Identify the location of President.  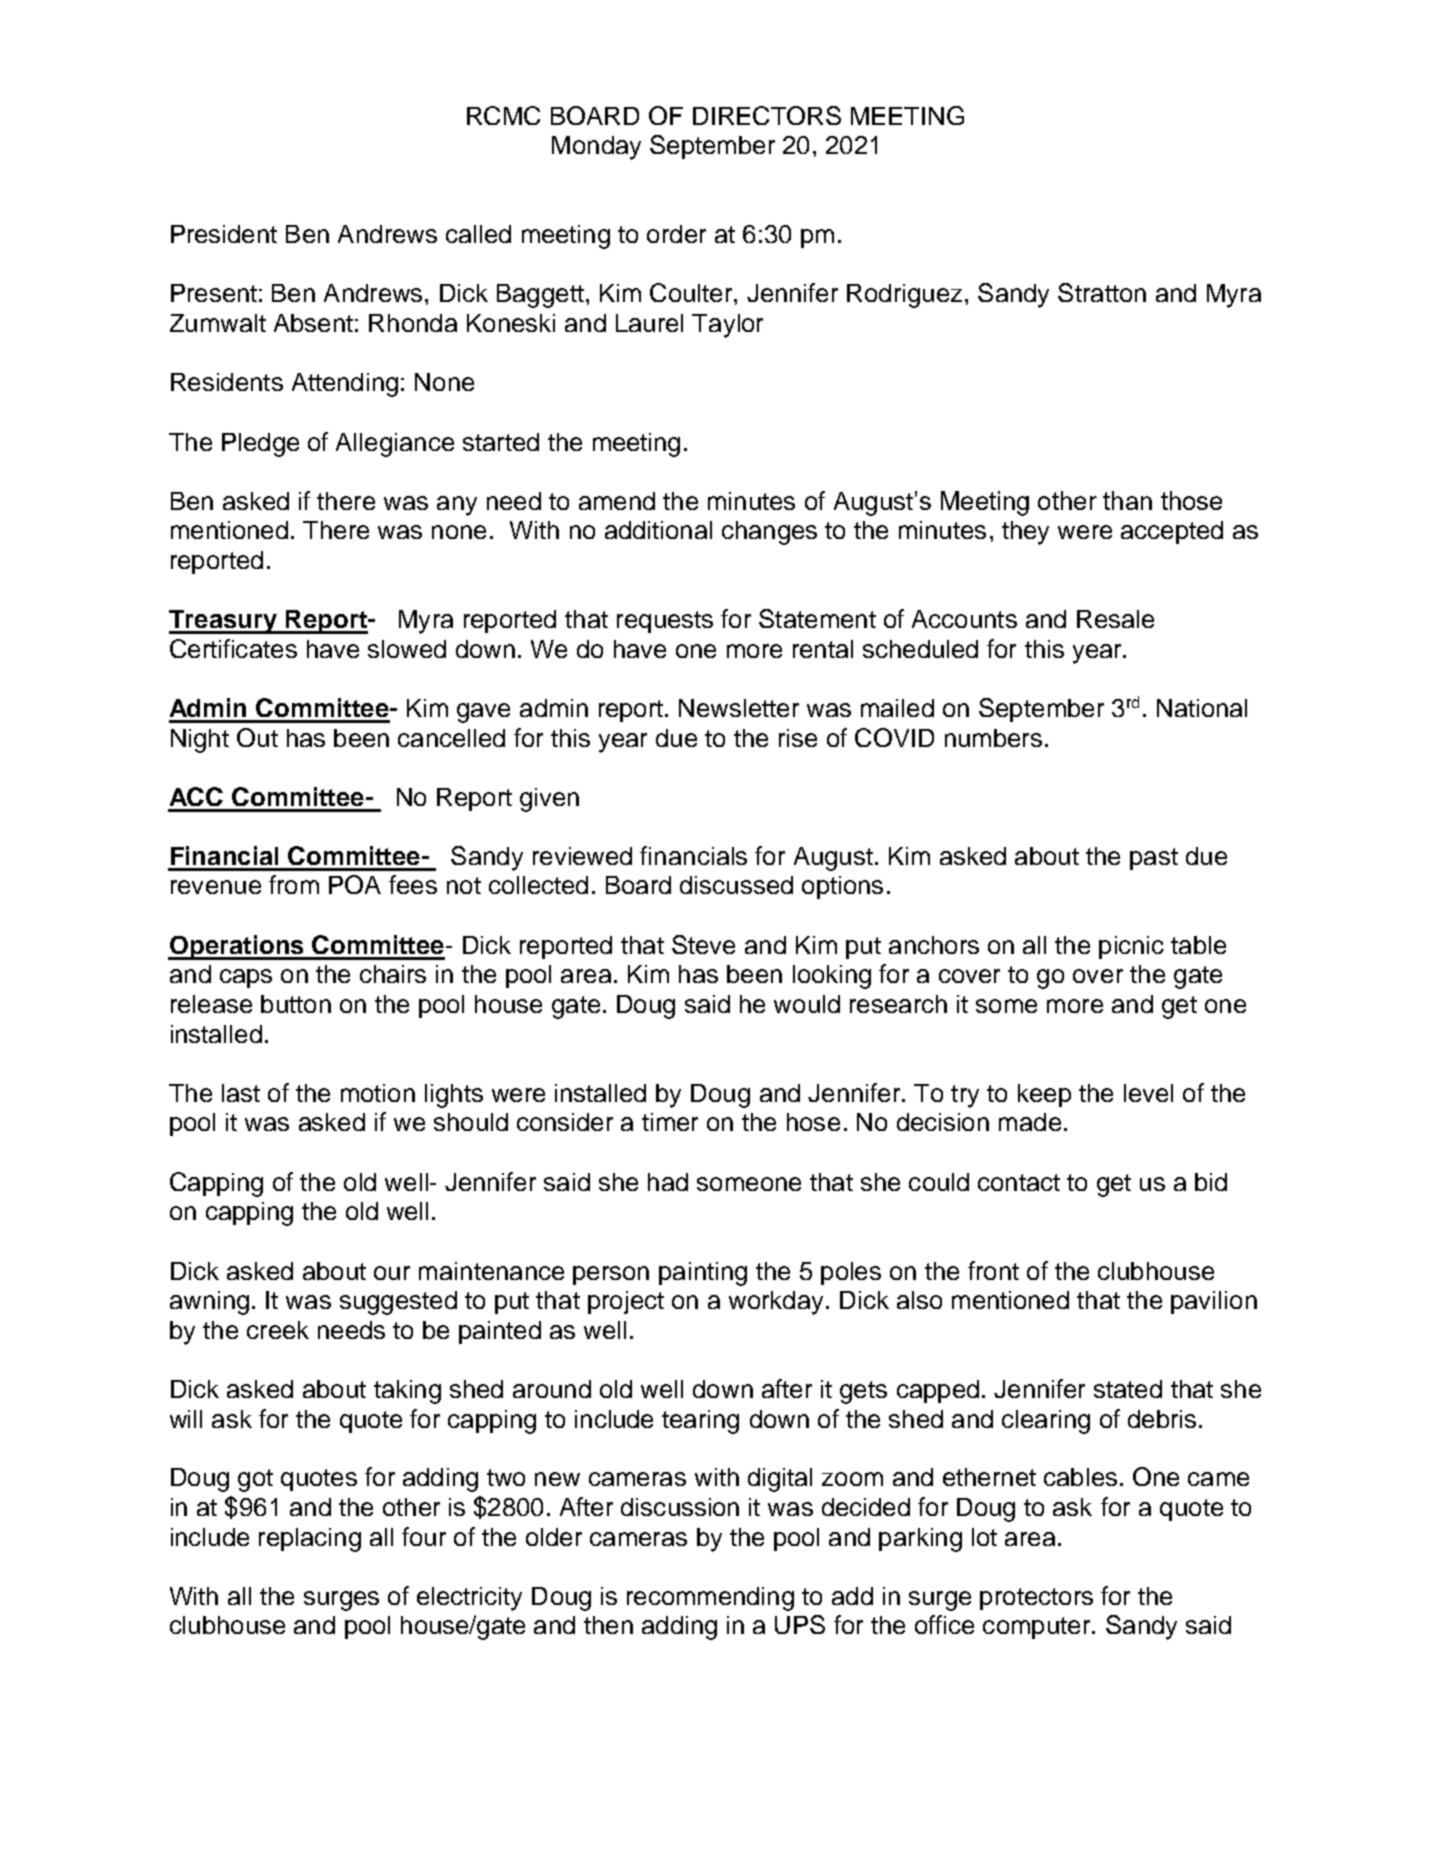
(224, 234).
